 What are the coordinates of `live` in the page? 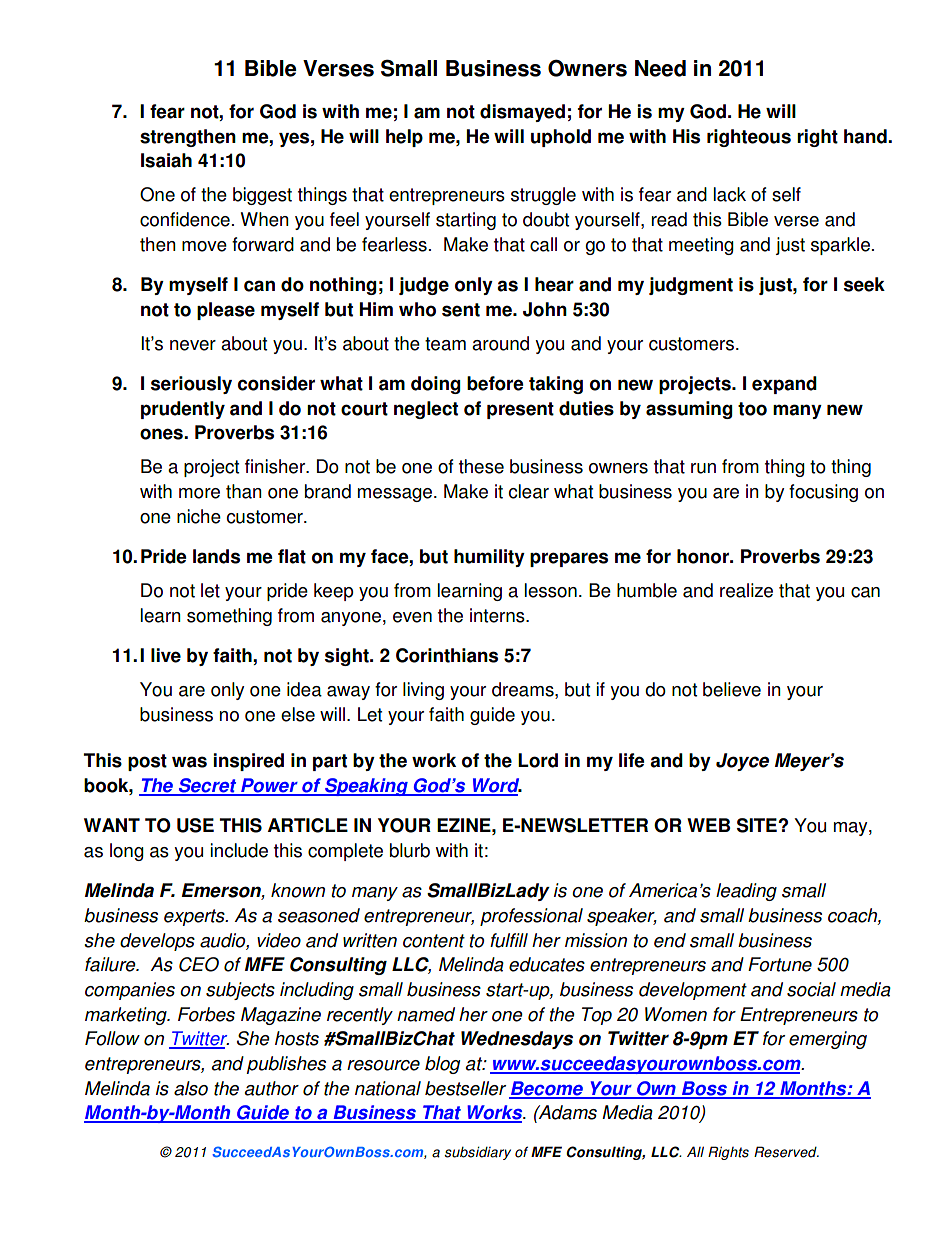 It's located at (166, 655).
